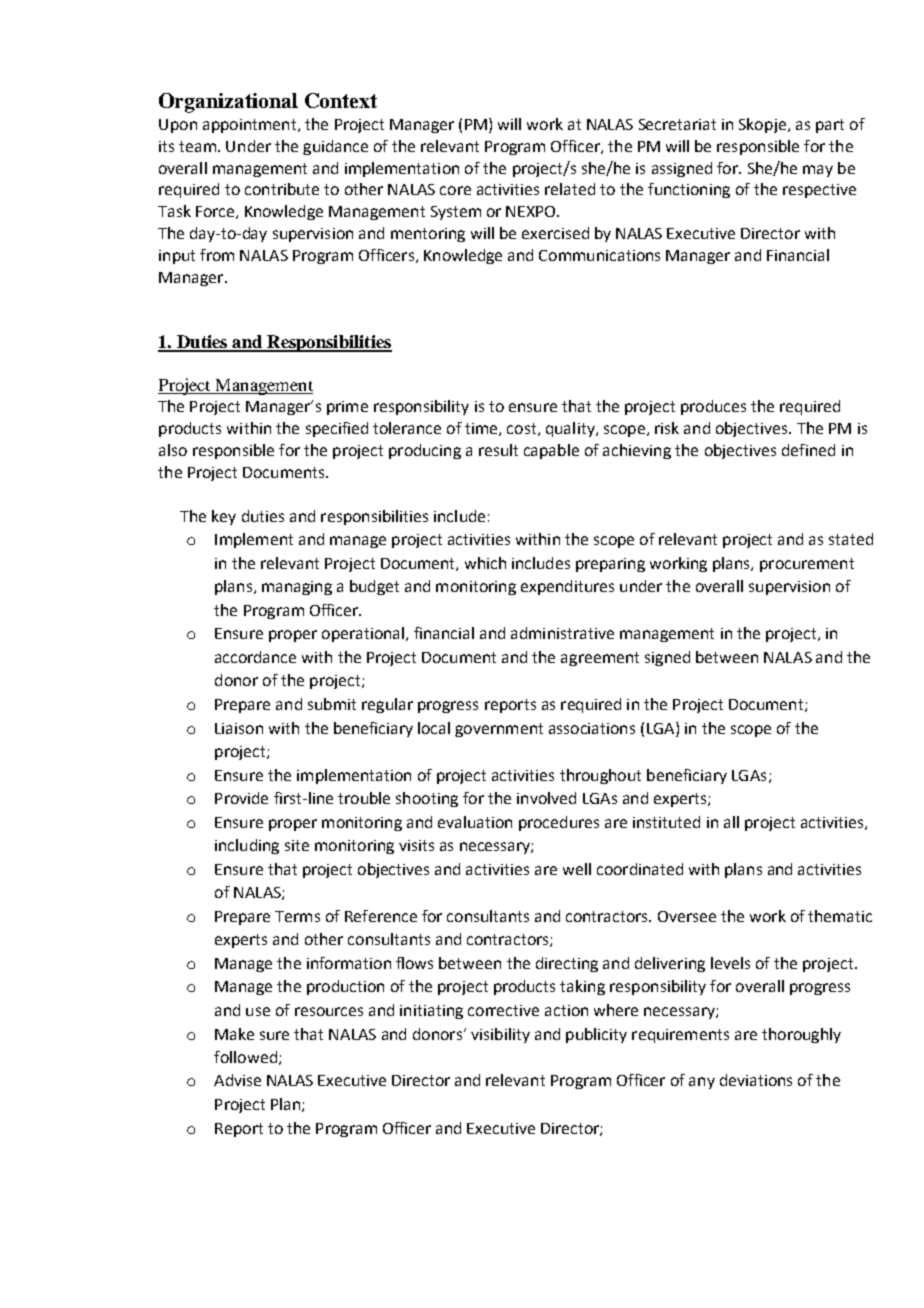  I want to click on related, so click(570, 189).
